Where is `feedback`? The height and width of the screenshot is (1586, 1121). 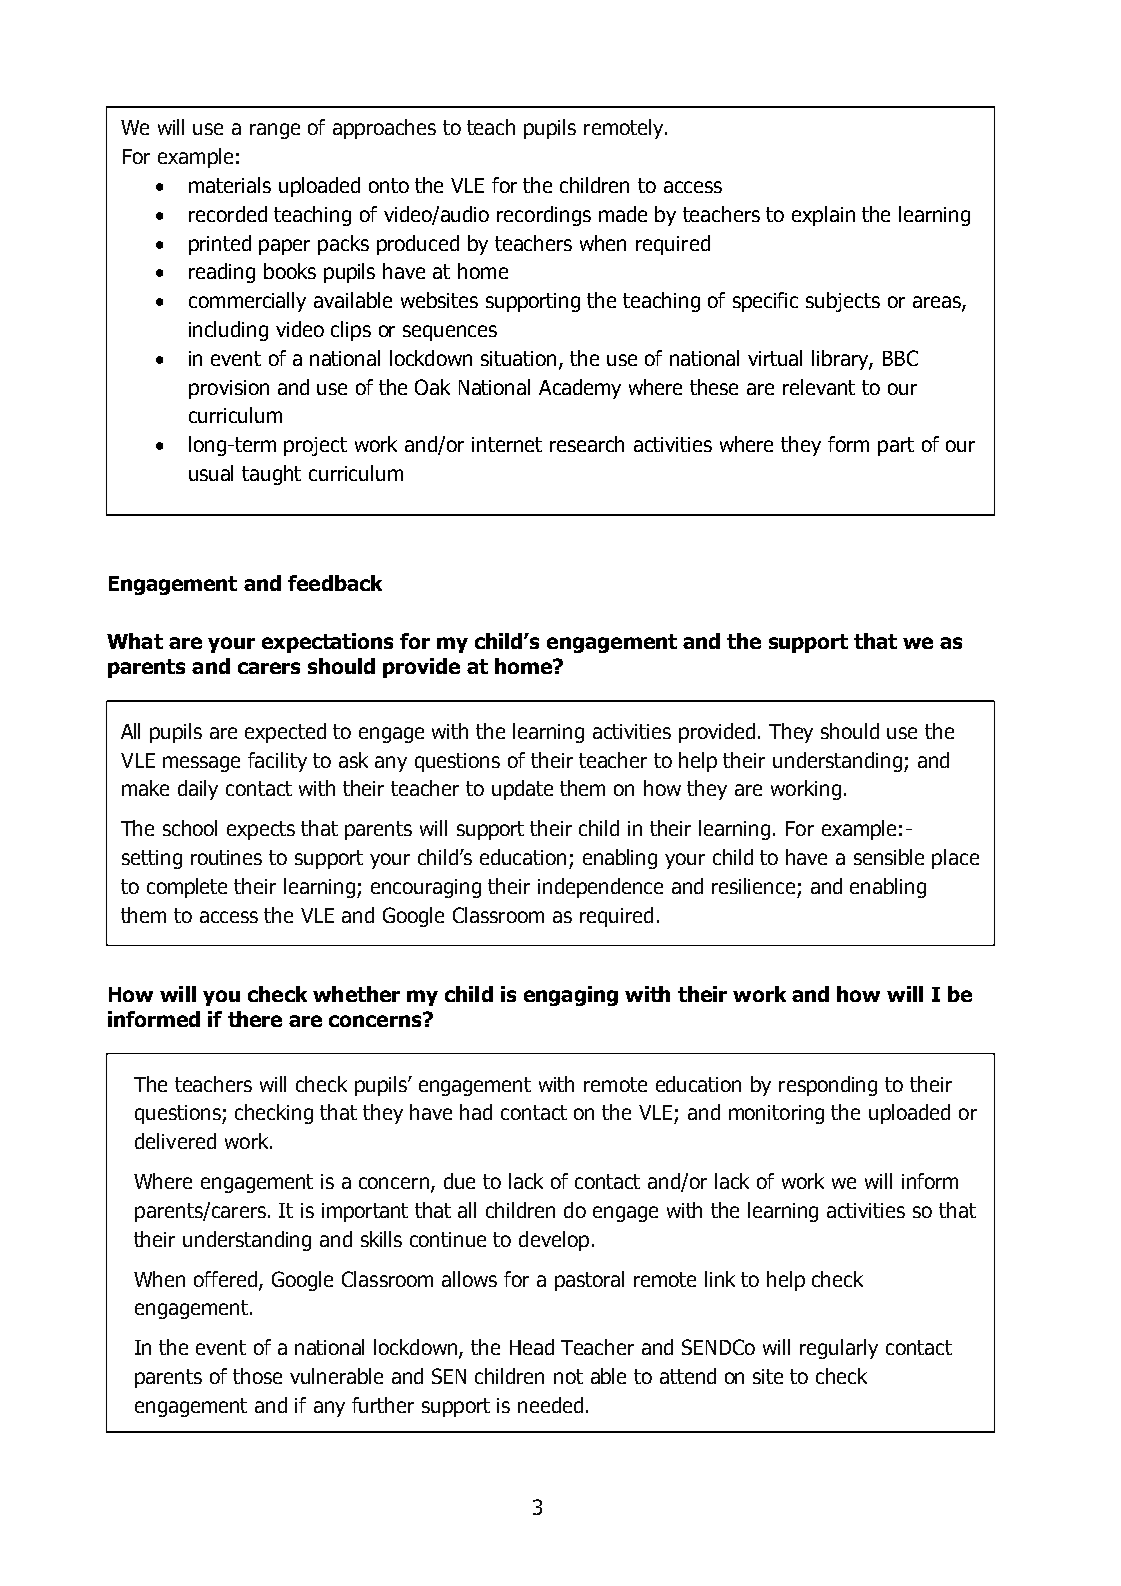
feedback is located at coordinates (335, 583).
